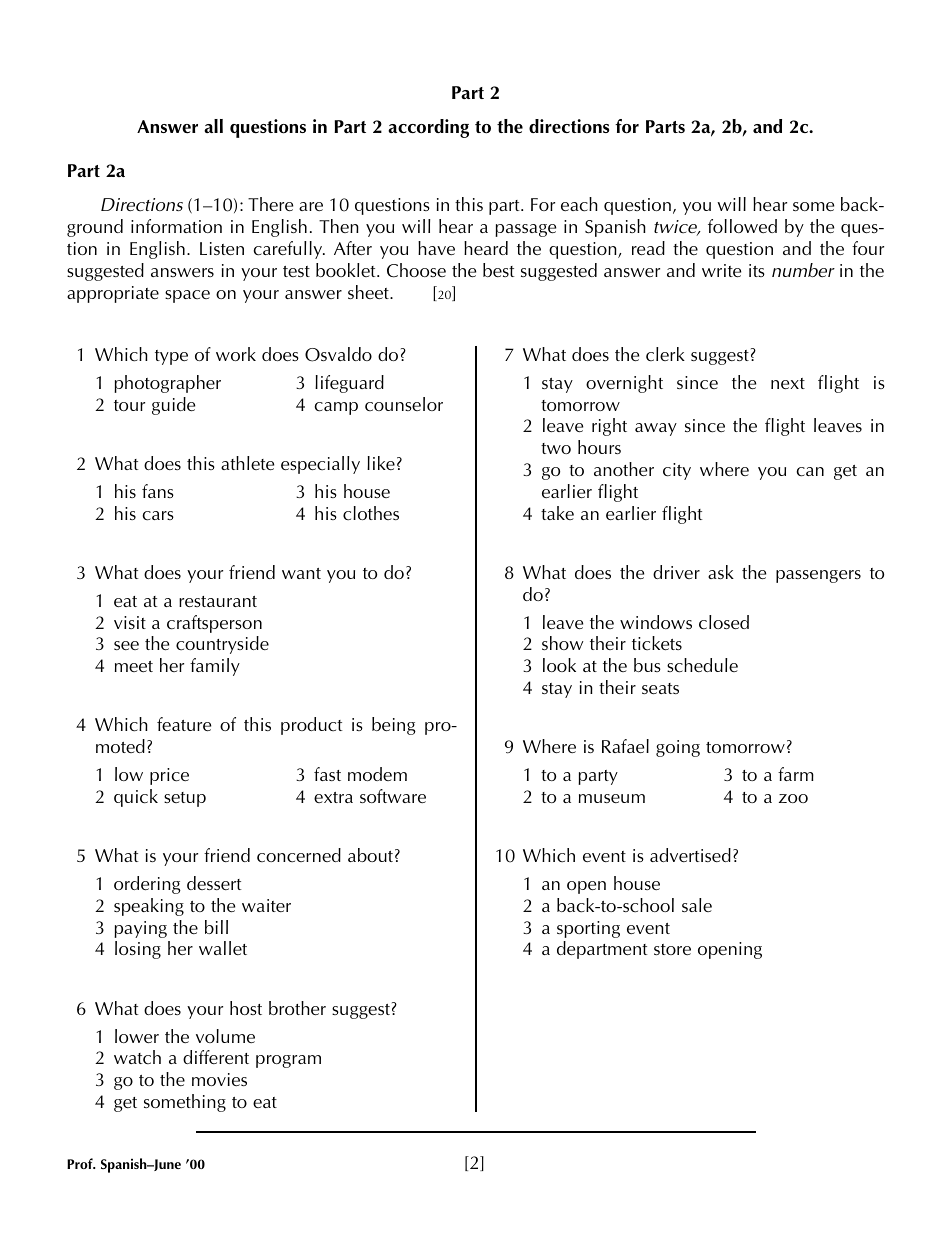 This image has height=1233, width=952. What do you see at coordinates (563, 643) in the image?
I see `show` at bounding box center [563, 643].
